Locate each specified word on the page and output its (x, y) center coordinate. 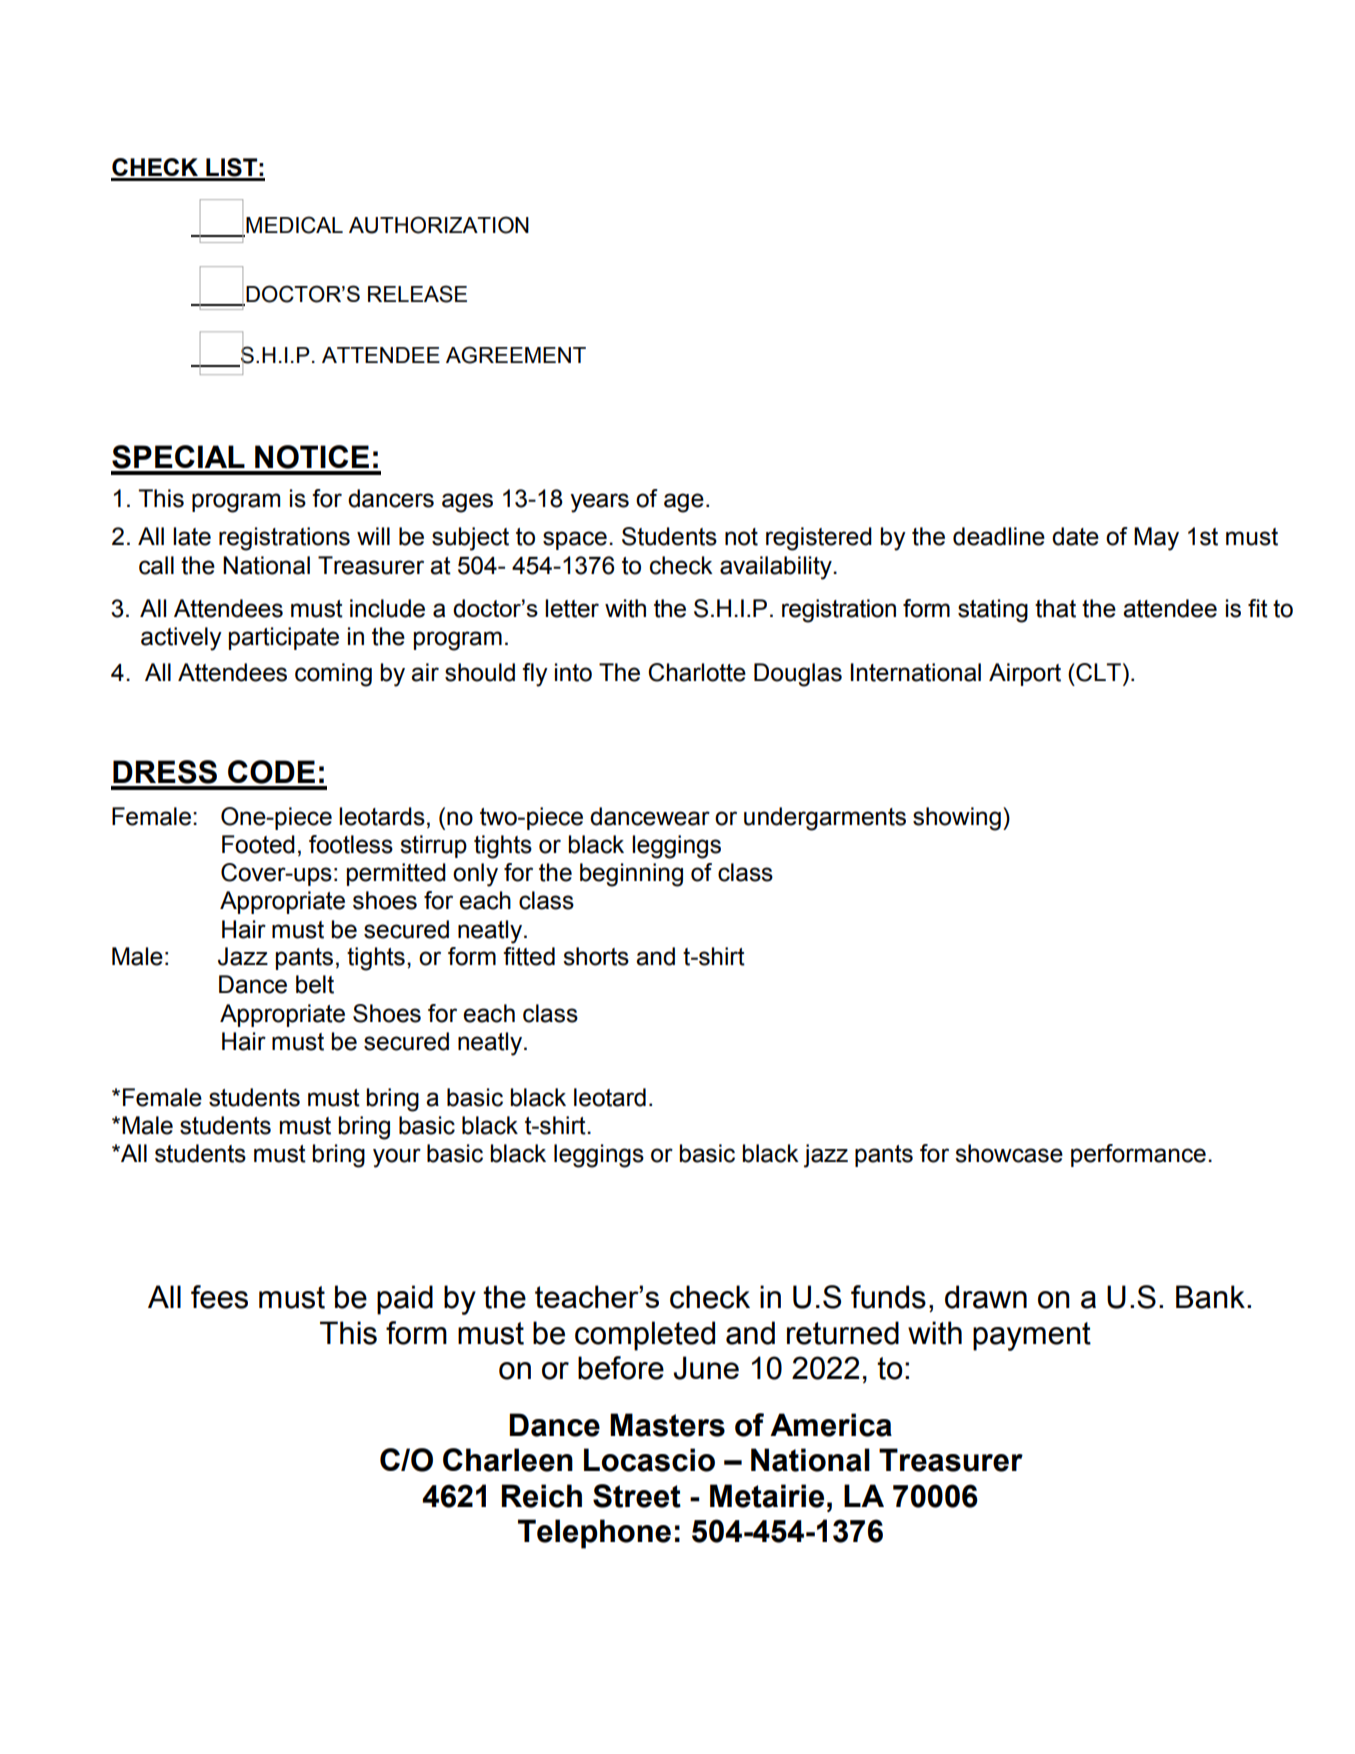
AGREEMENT (516, 355)
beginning (631, 875)
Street (637, 1496)
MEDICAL (293, 226)
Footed (258, 844)
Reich (542, 1496)
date (1075, 536)
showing (957, 819)
